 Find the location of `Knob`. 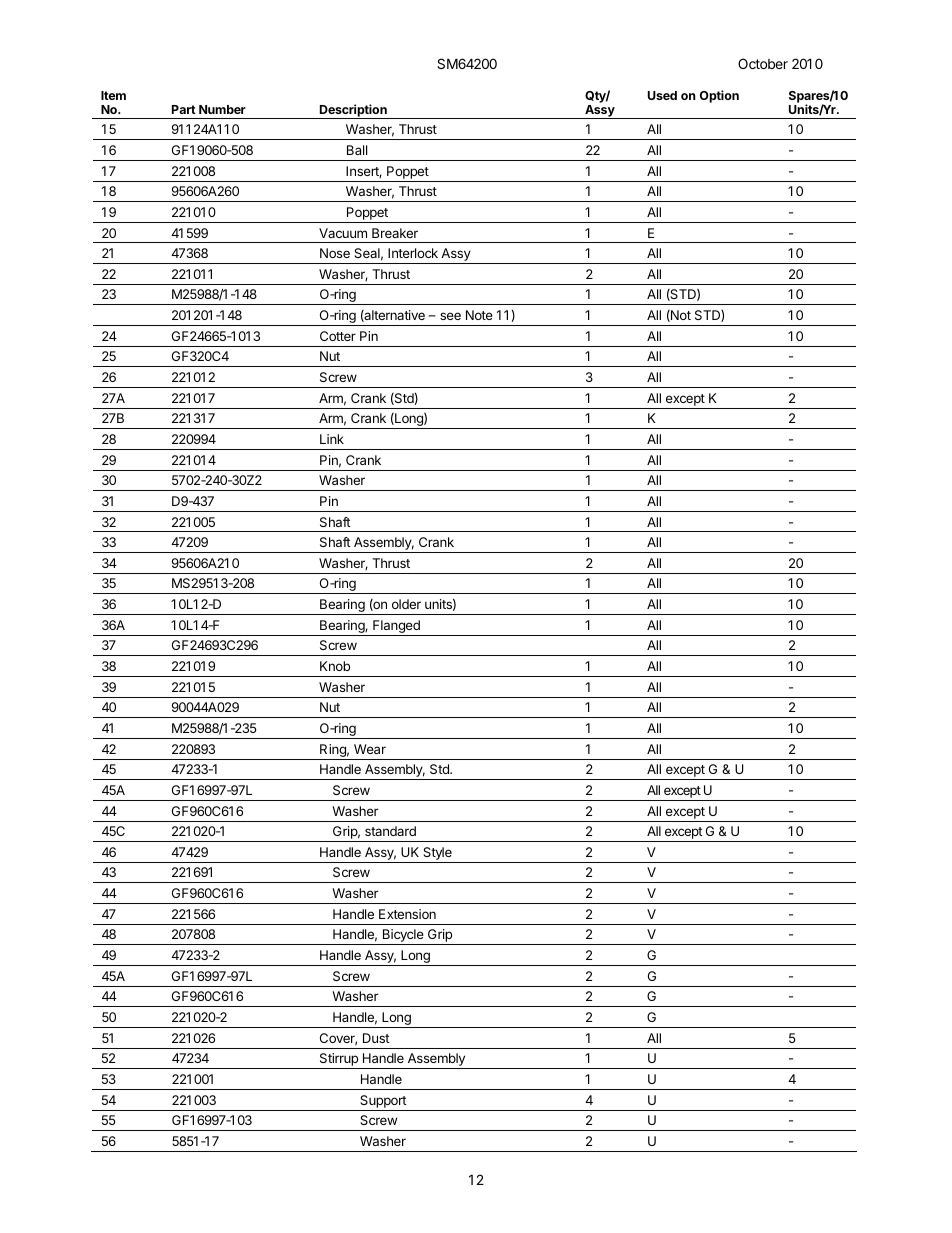

Knob is located at coordinates (335, 666).
